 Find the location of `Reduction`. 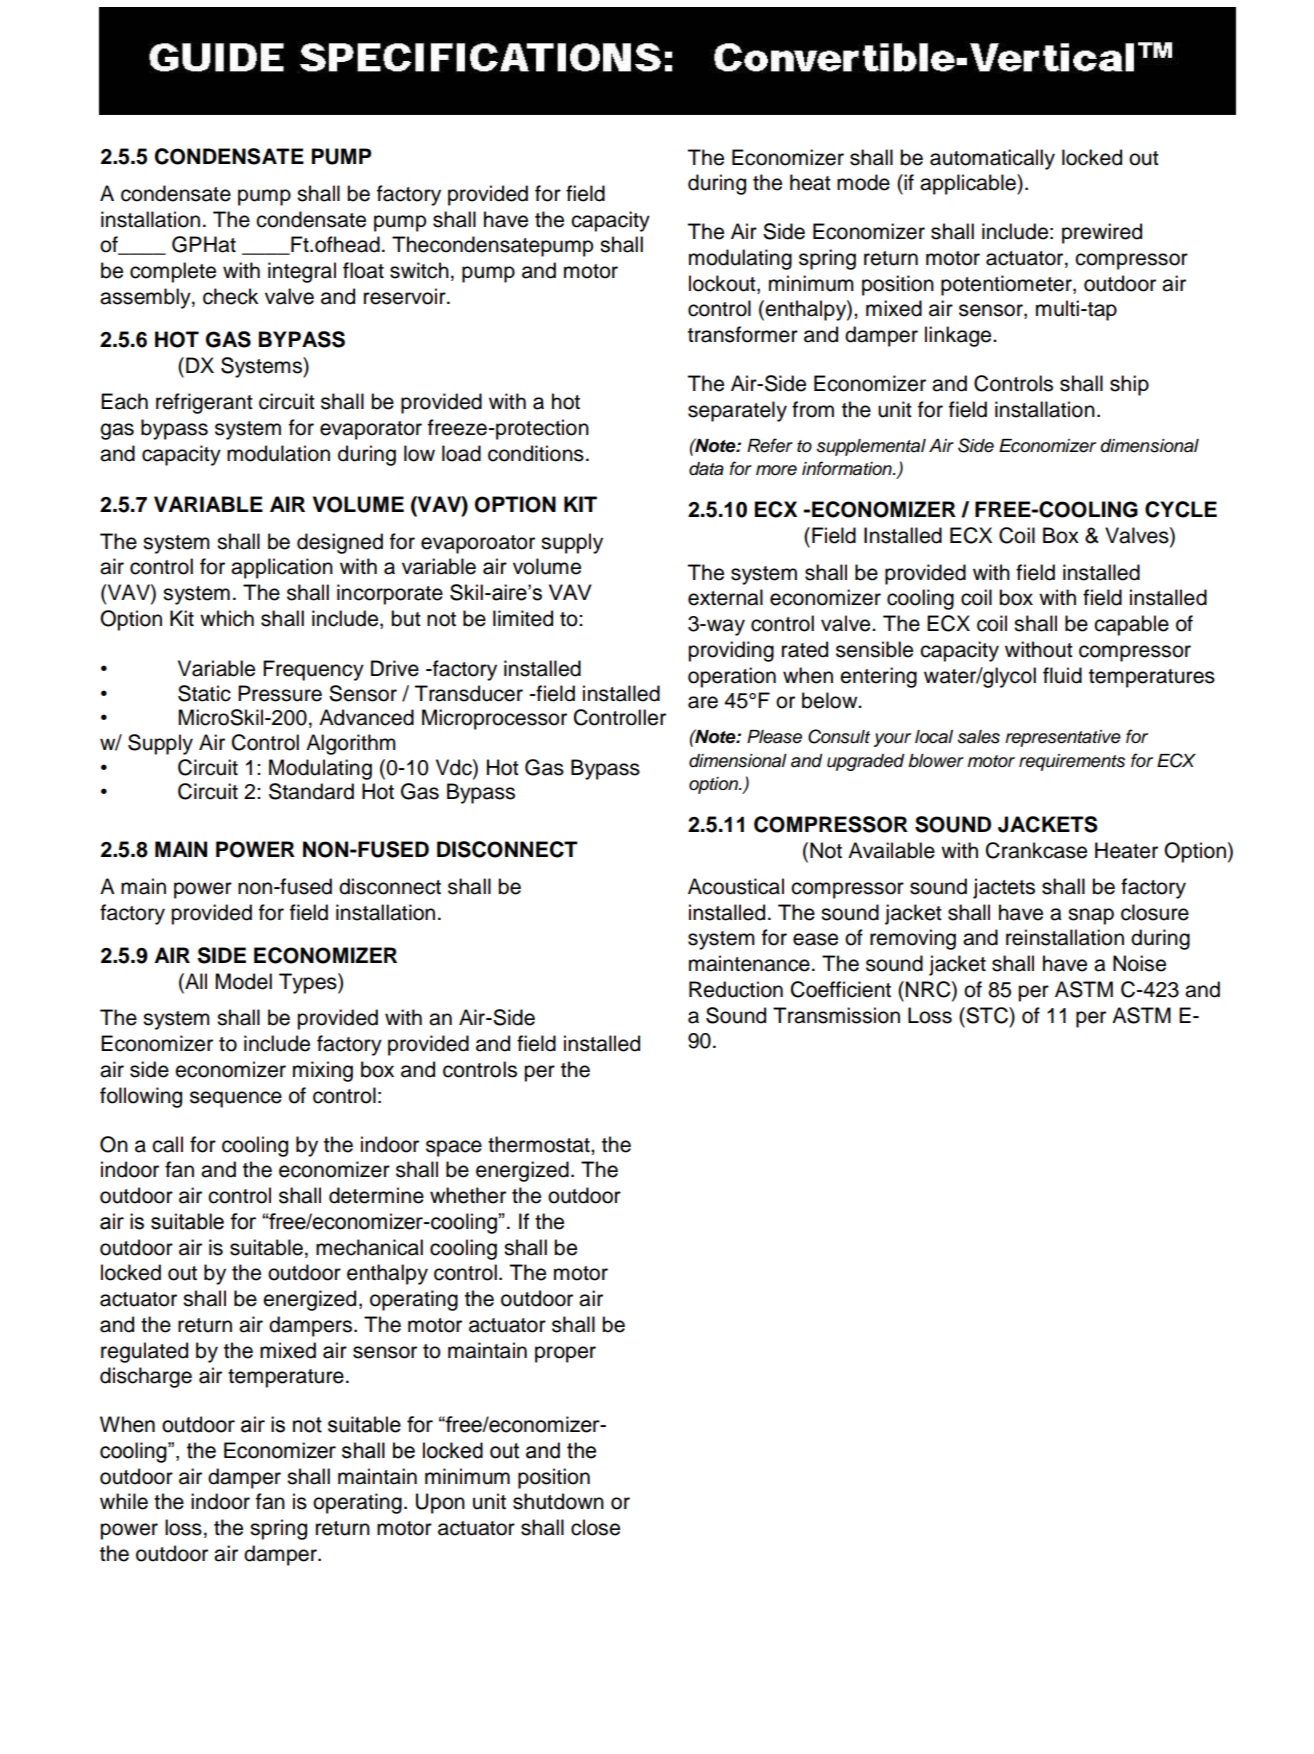

Reduction is located at coordinates (736, 989).
